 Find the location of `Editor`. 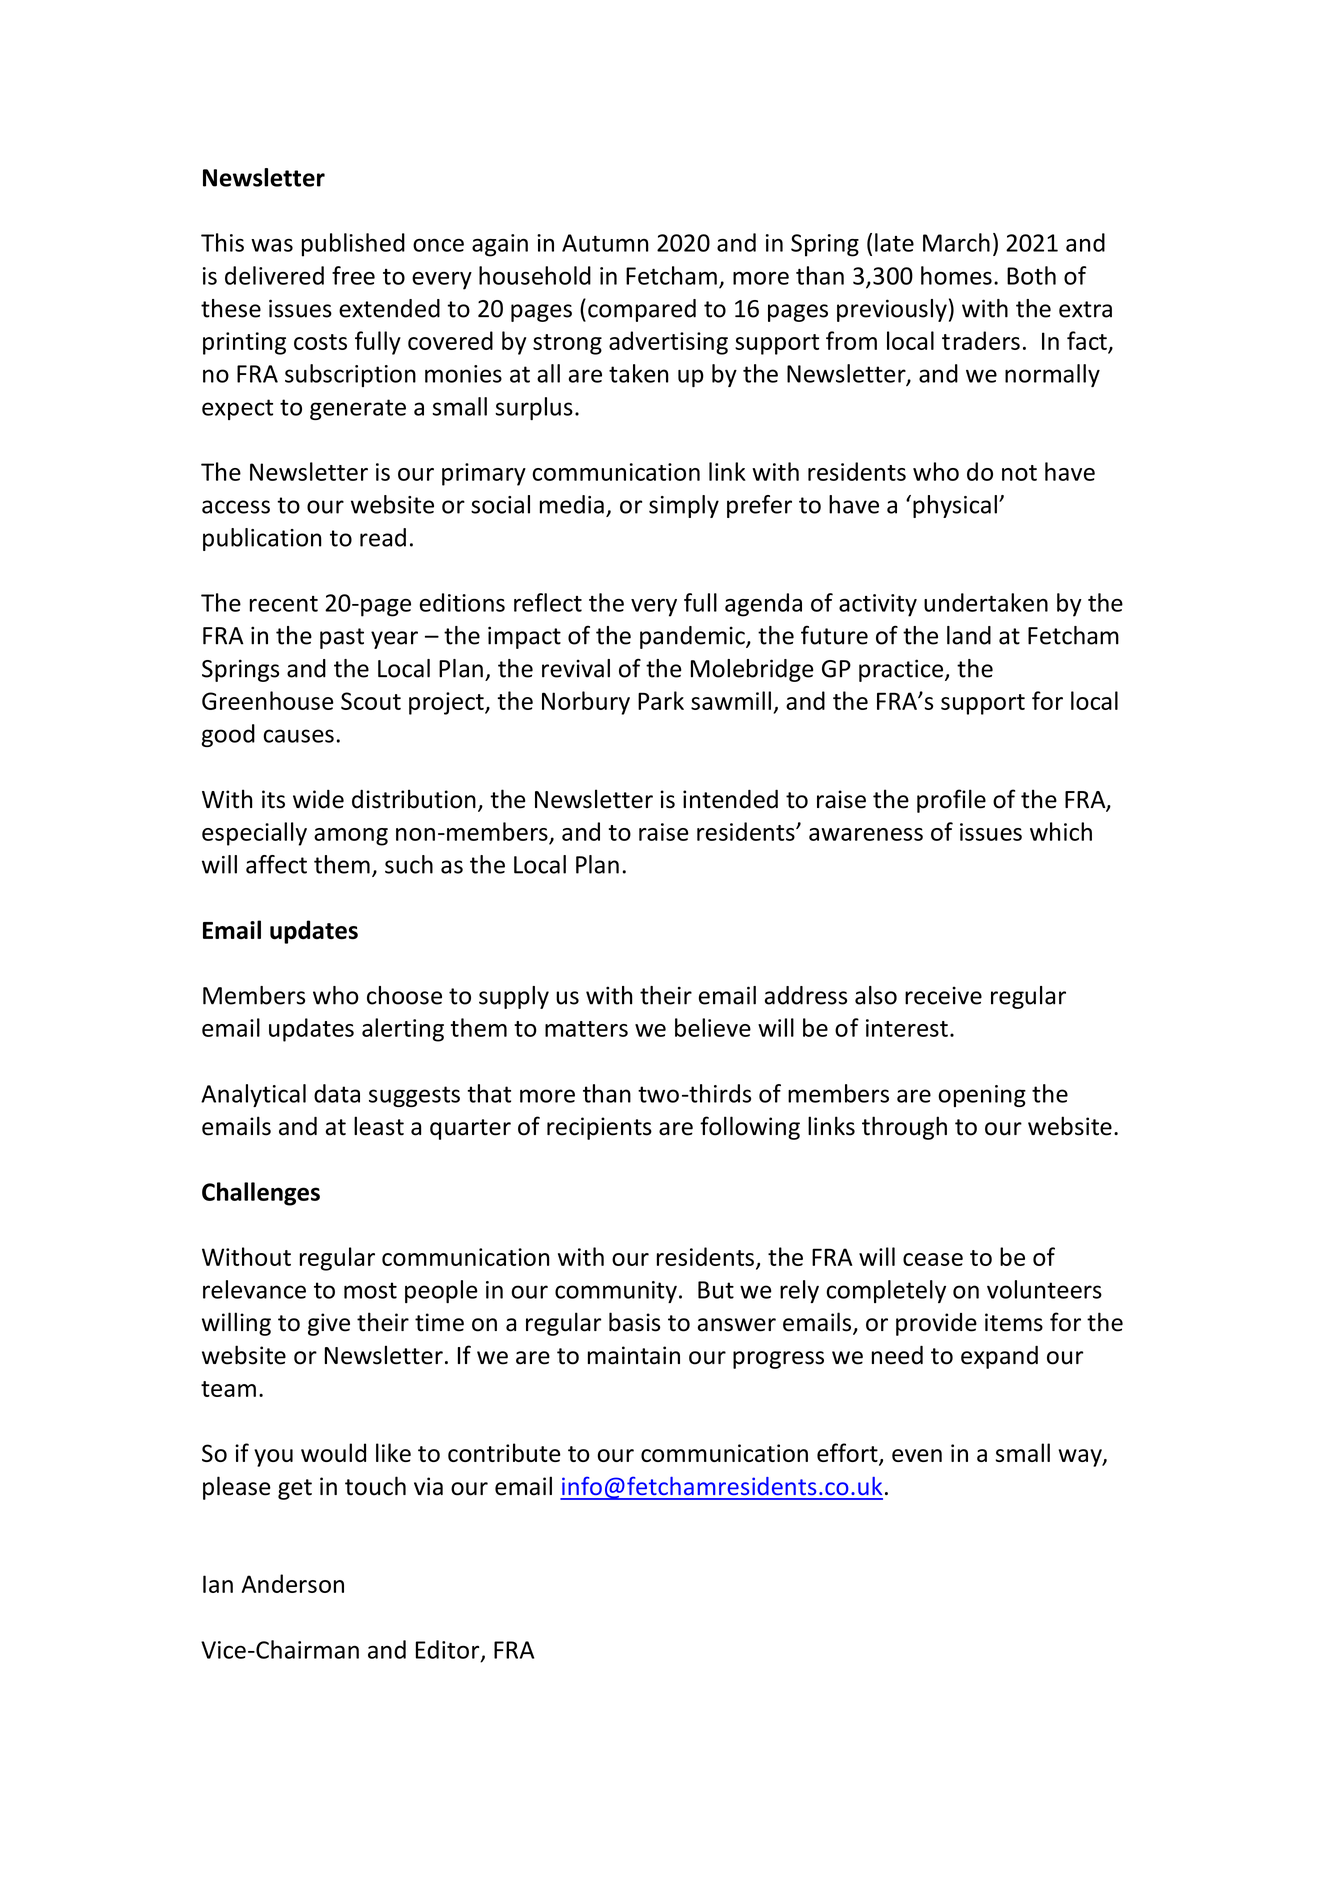

Editor is located at coordinates (449, 1650).
